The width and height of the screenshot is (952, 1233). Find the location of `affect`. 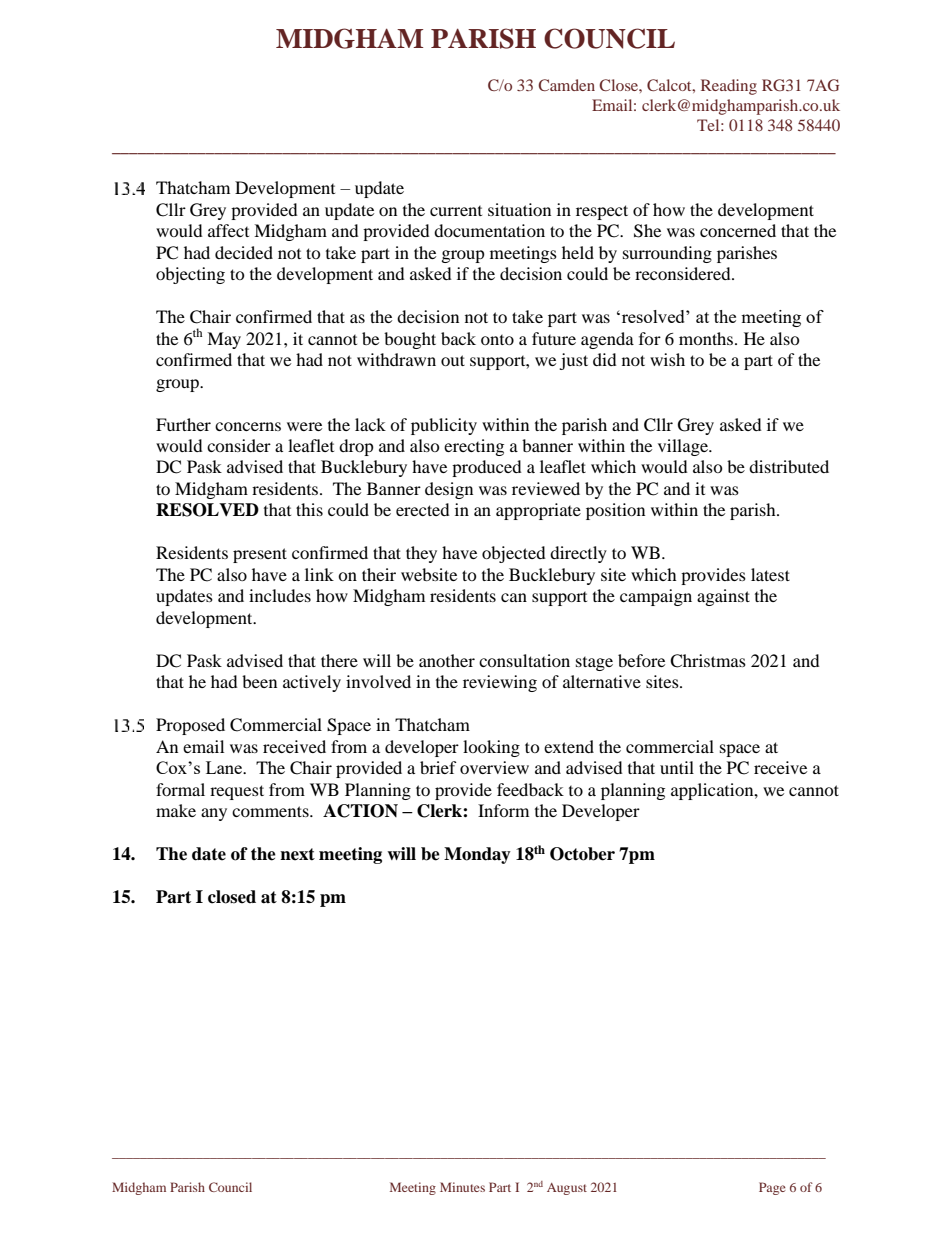

affect is located at coordinates (228, 230).
